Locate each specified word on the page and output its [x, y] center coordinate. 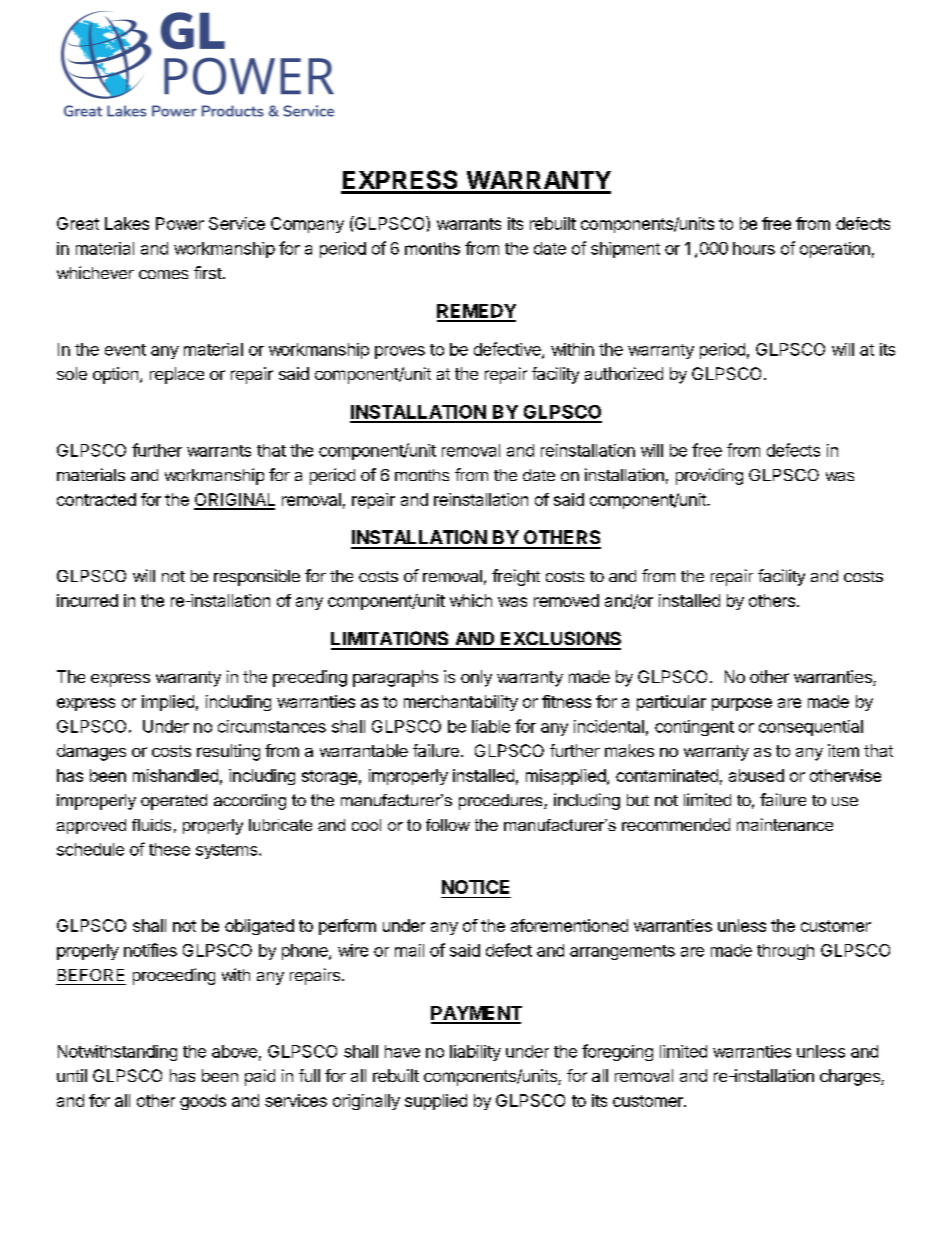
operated [174, 802]
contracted [96, 499]
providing [709, 476]
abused [756, 775]
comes [163, 274]
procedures [502, 802]
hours [754, 248]
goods [203, 1102]
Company [307, 225]
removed [566, 600]
